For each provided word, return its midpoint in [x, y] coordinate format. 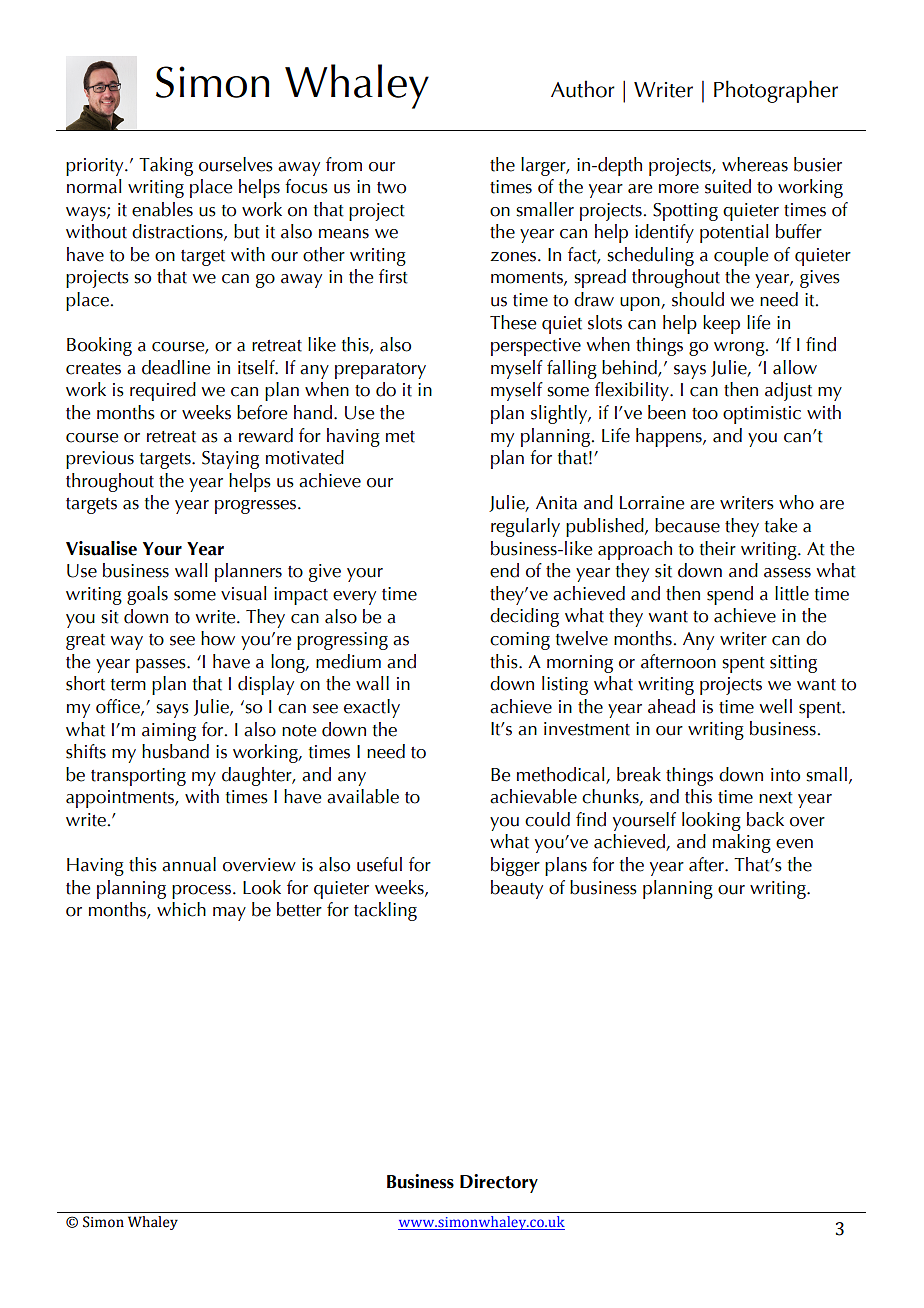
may [229, 914]
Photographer [776, 91]
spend [730, 595]
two [391, 188]
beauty [517, 889]
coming [520, 641]
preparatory [380, 371]
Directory [499, 1183]
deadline [176, 367]
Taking [166, 166]
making [742, 843]
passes [162, 666]
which [181, 909]
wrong [740, 349]
